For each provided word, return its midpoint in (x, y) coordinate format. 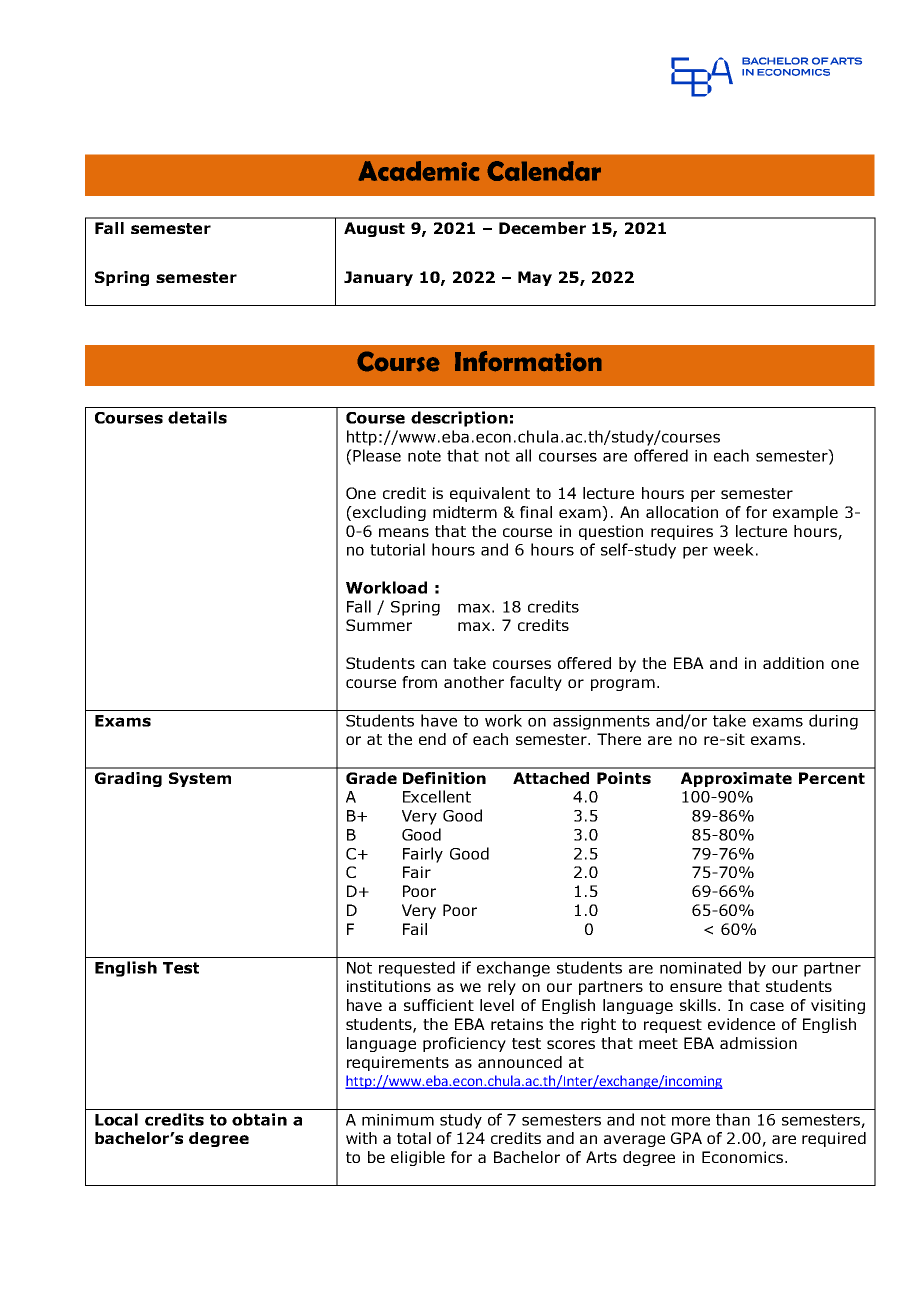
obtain (259, 1119)
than (733, 1119)
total (414, 1138)
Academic (419, 171)
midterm (465, 512)
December (542, 228)
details (197, 417)
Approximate (736, 779)
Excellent (437, 796)
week (733, 549)
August (374, 229)
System (200, 779)
